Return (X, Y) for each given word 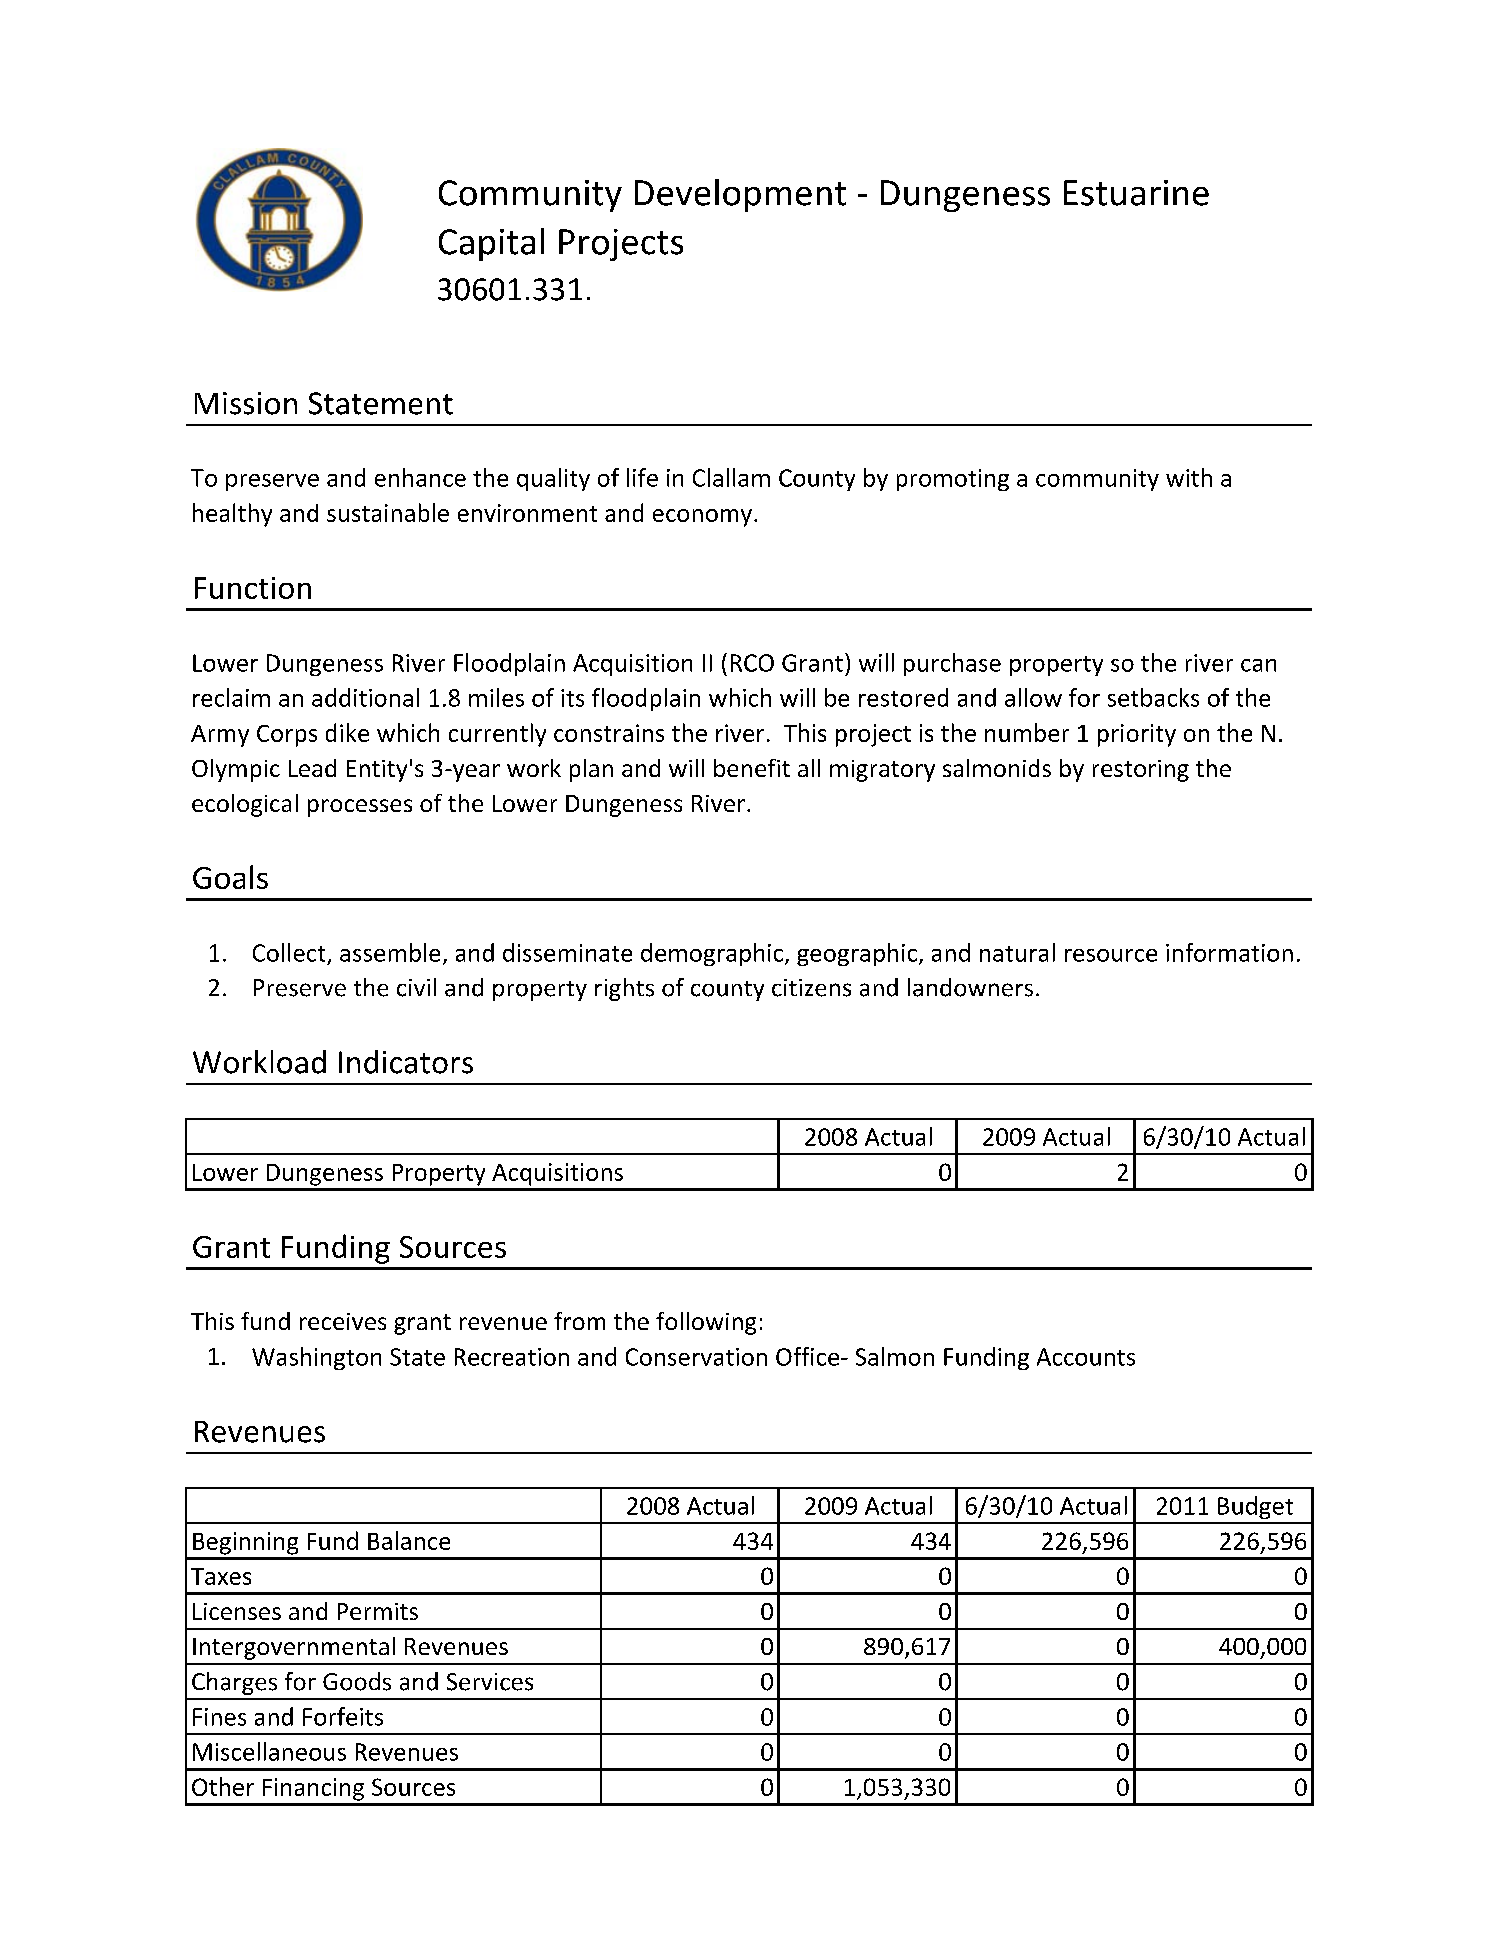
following (706, 1323)
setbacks (1153, 697)
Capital (491, 244)
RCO (752, 663)
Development (740, 195)
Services (490, 1682)
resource (1111, 955)
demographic (712, 954)
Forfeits (343, 1716)
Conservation (696, 1357)
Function (253, 588)
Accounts (1086, 1357)
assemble (390, 952)
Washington (316, 1358)
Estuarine (1136, 193)
